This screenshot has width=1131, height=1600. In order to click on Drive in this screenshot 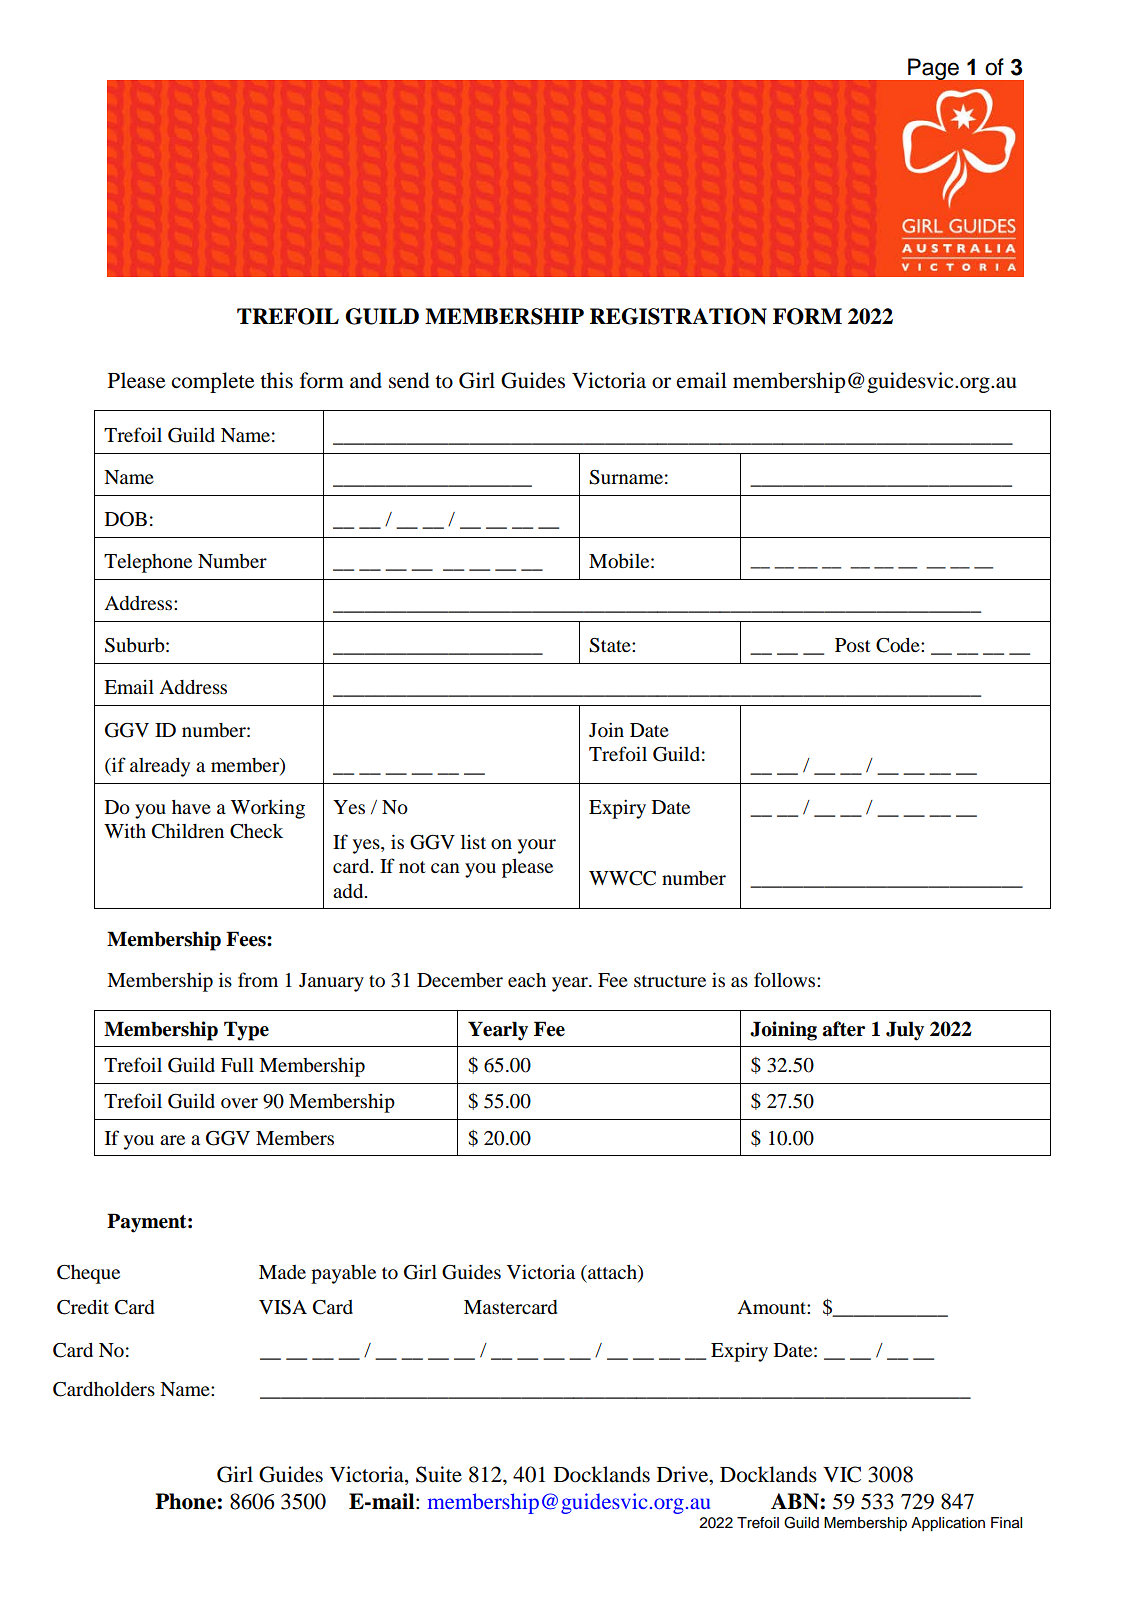, I will do `click(684, 1475)`.
